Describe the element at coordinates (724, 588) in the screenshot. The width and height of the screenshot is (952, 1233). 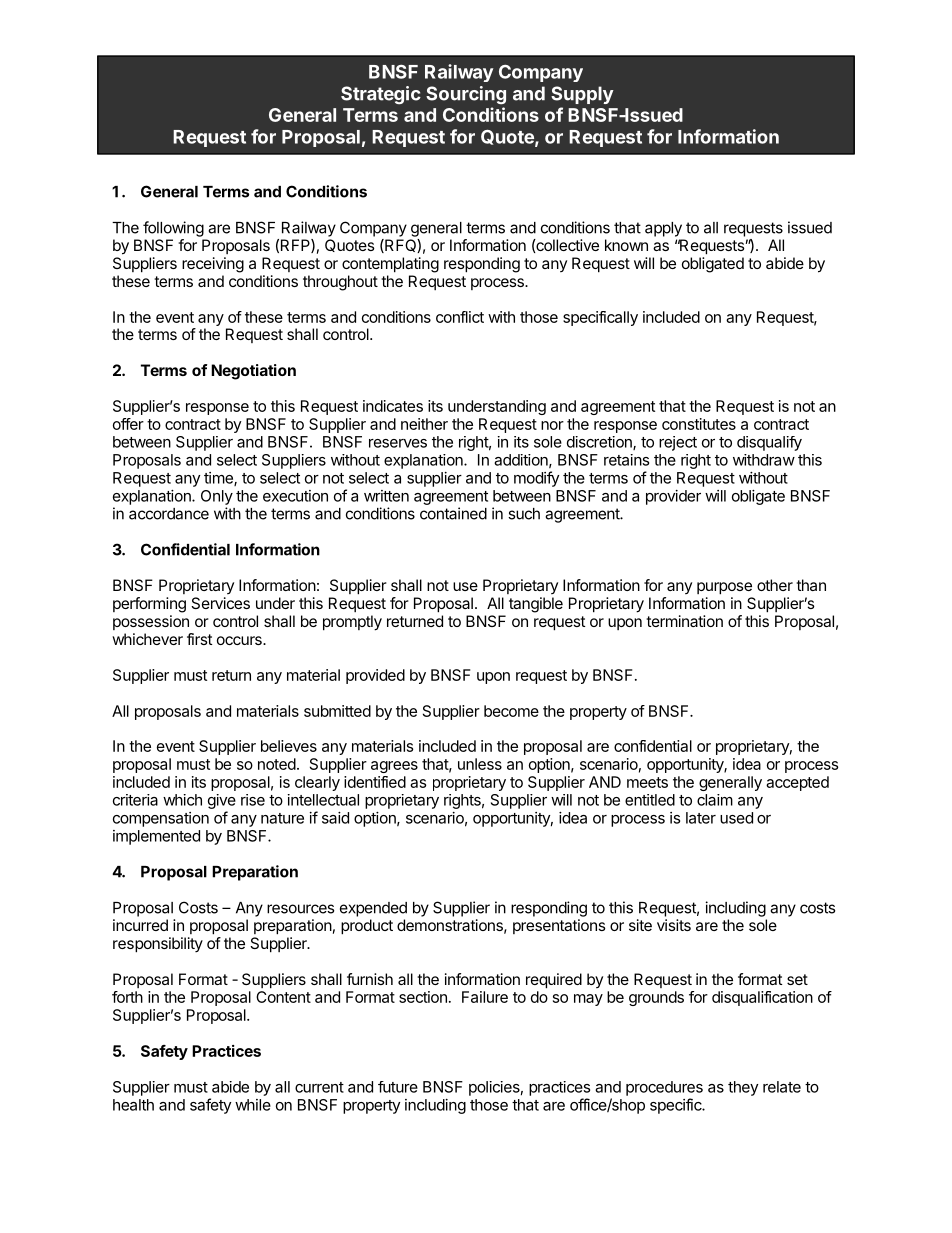
I see `purpose` at that location.
